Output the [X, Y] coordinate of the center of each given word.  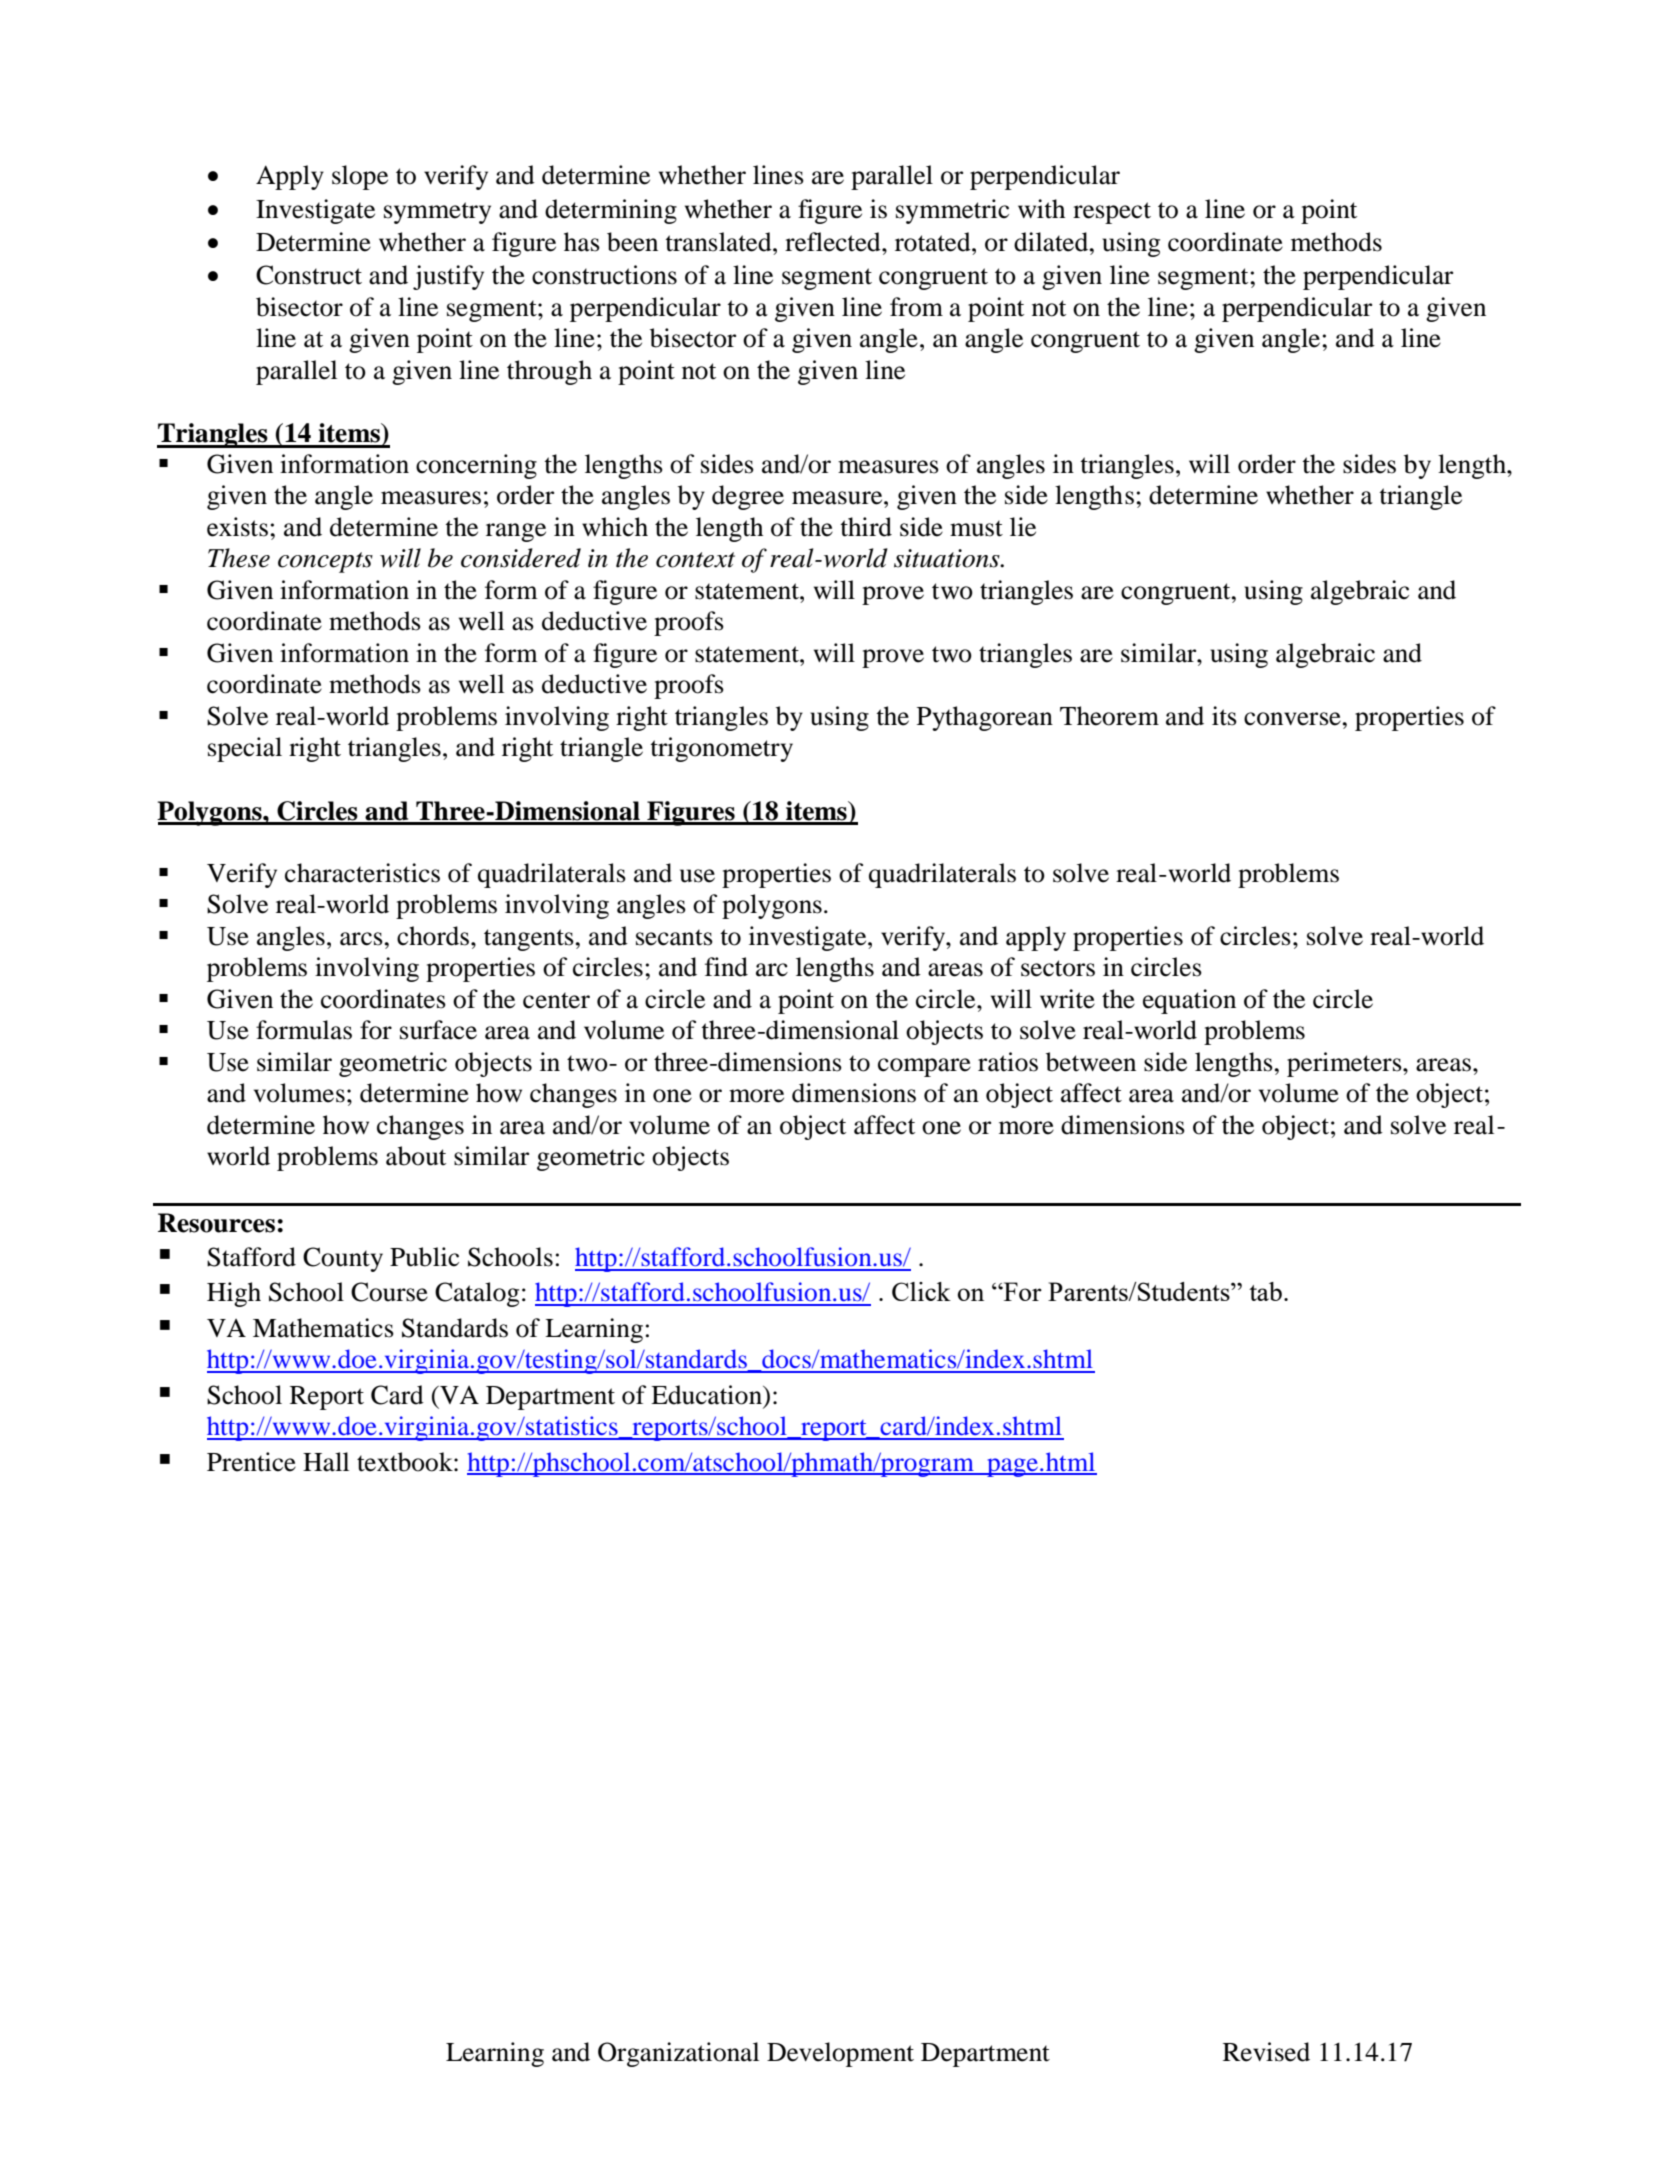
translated [719, 242]
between [1091, 1062]
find [726, 967]
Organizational [678, 2054]
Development [840, 2054]
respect [1112, 213]
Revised [1266, 2052]
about [416, 1156]
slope [360, 177]
